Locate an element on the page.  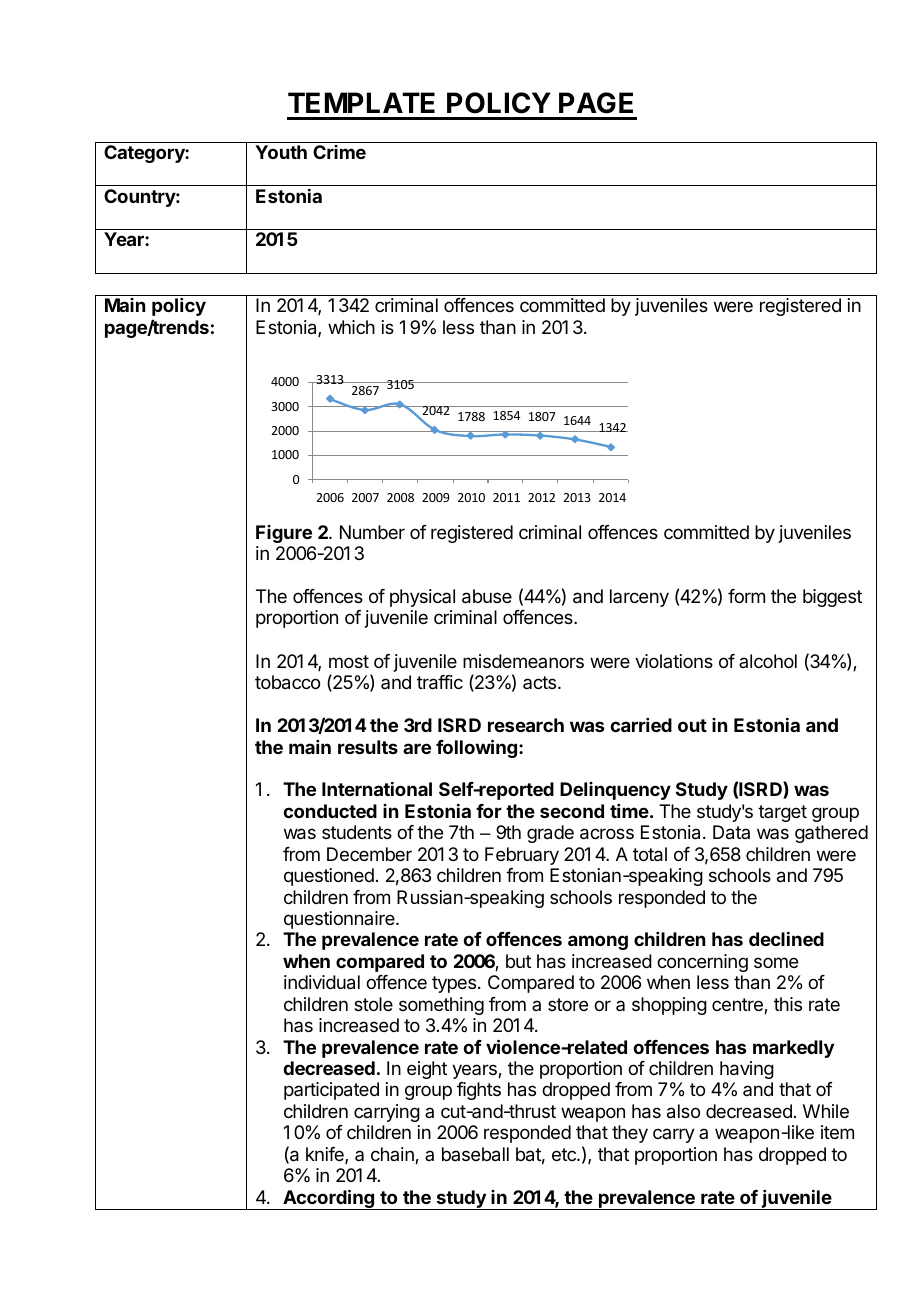
Crime is located at coordinates (339, 152).
